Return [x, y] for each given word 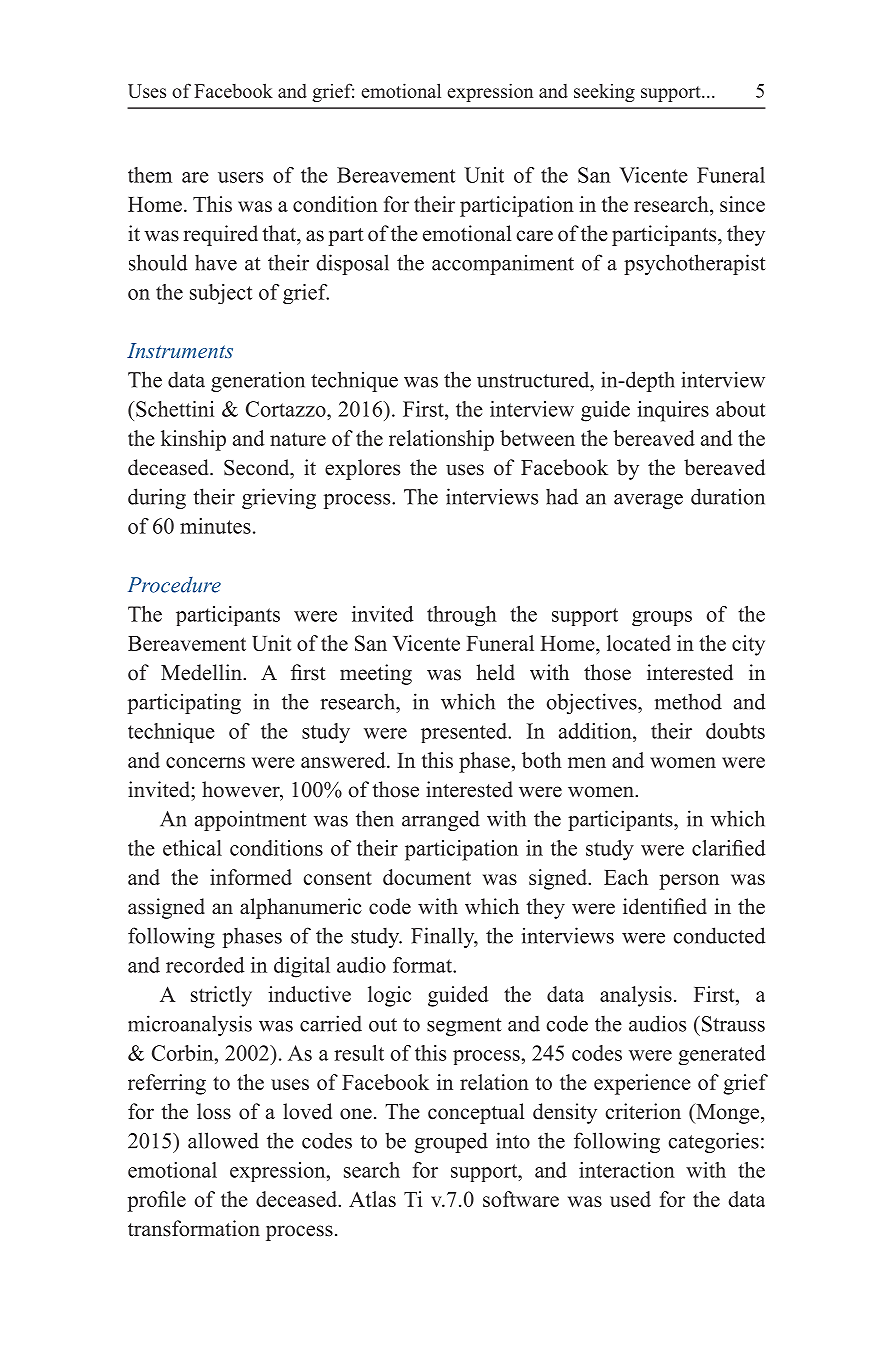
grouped [451, 1142]
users [240, 177]
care [535, 236]
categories [714, 1142]
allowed [223, 1140]
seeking [604, 93]
